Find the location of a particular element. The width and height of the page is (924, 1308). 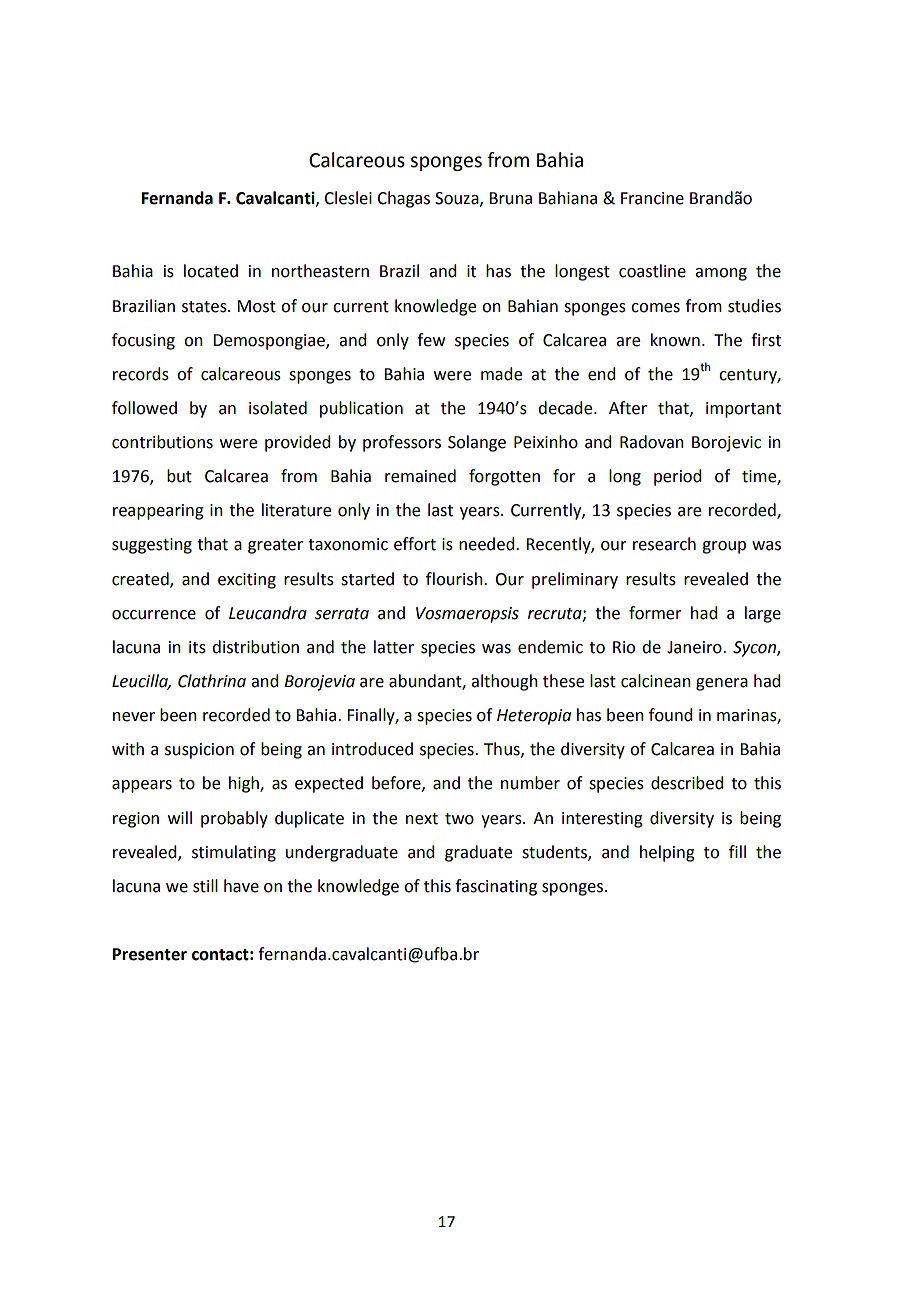

high is located at coordinates (245, 784).
